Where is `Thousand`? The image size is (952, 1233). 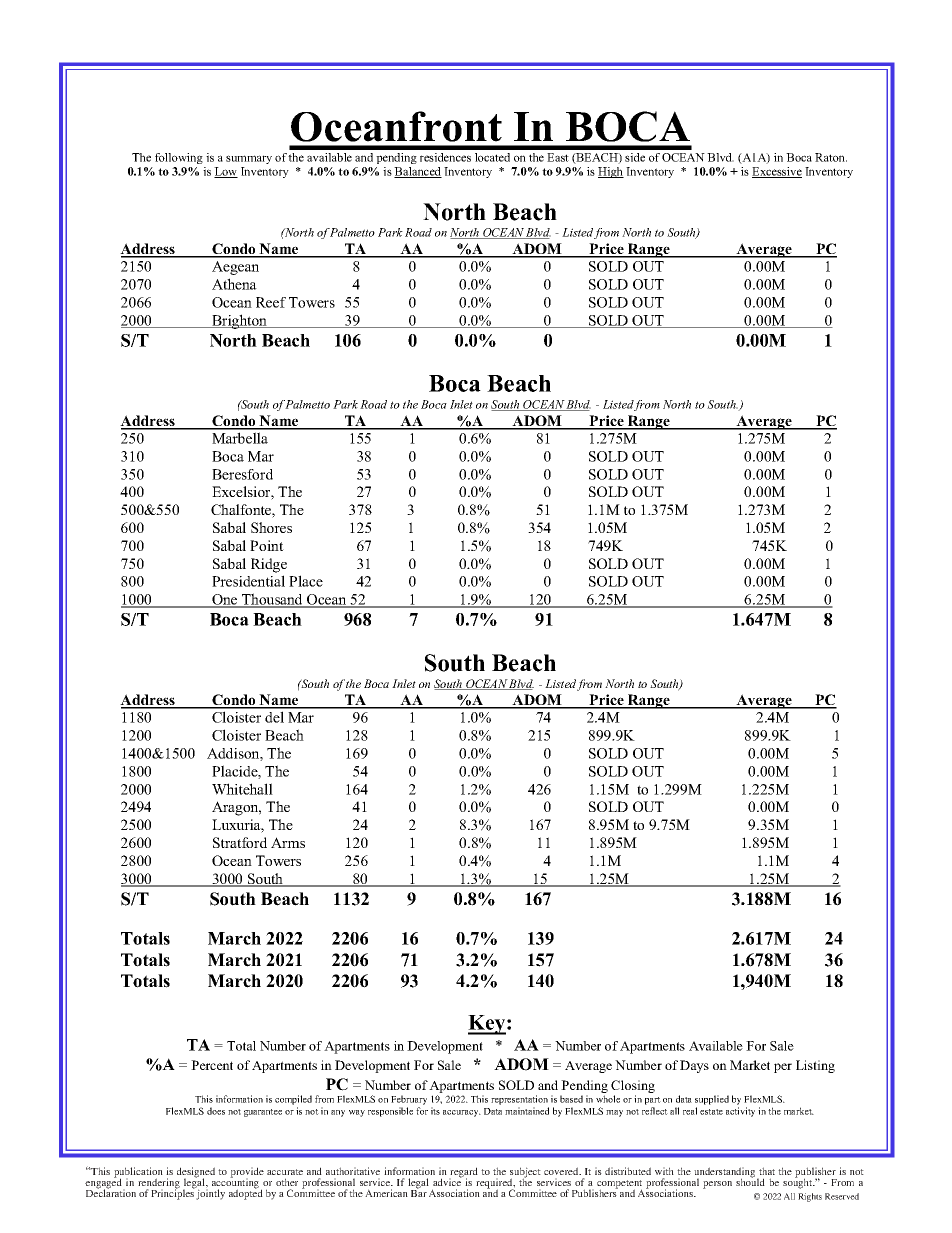
Thousand is located at coordinates (272, 600).
